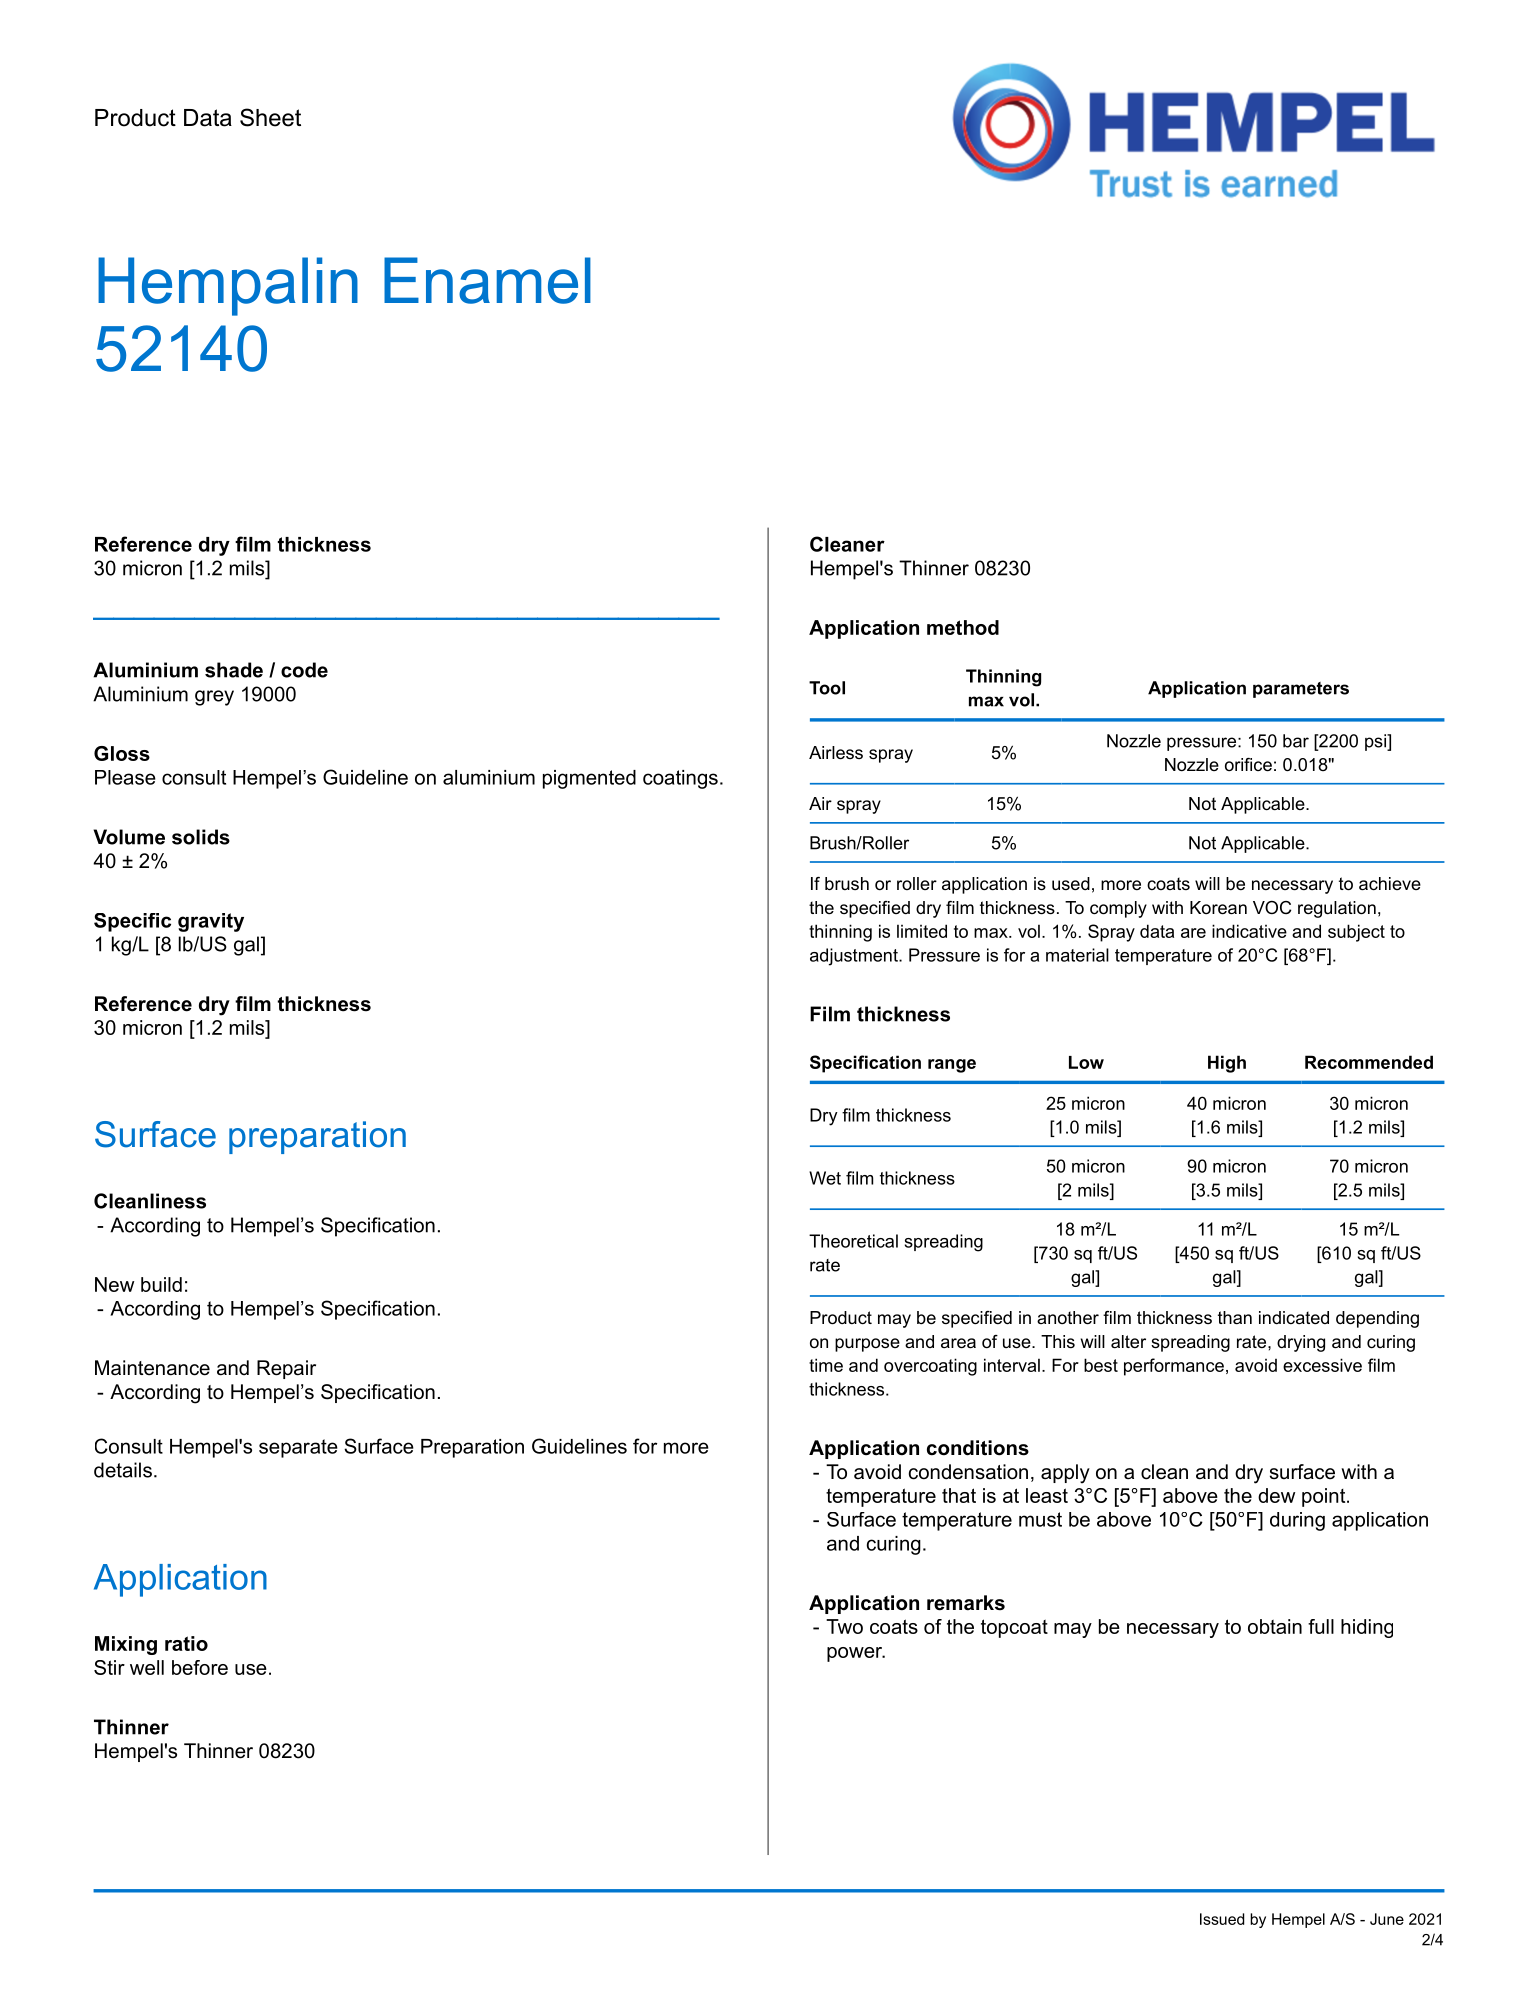 The image size is (1538, 1991). What do you see at coordinates (200, 1667) in the image?
I see `before` at bounding box center [200, 1667].
